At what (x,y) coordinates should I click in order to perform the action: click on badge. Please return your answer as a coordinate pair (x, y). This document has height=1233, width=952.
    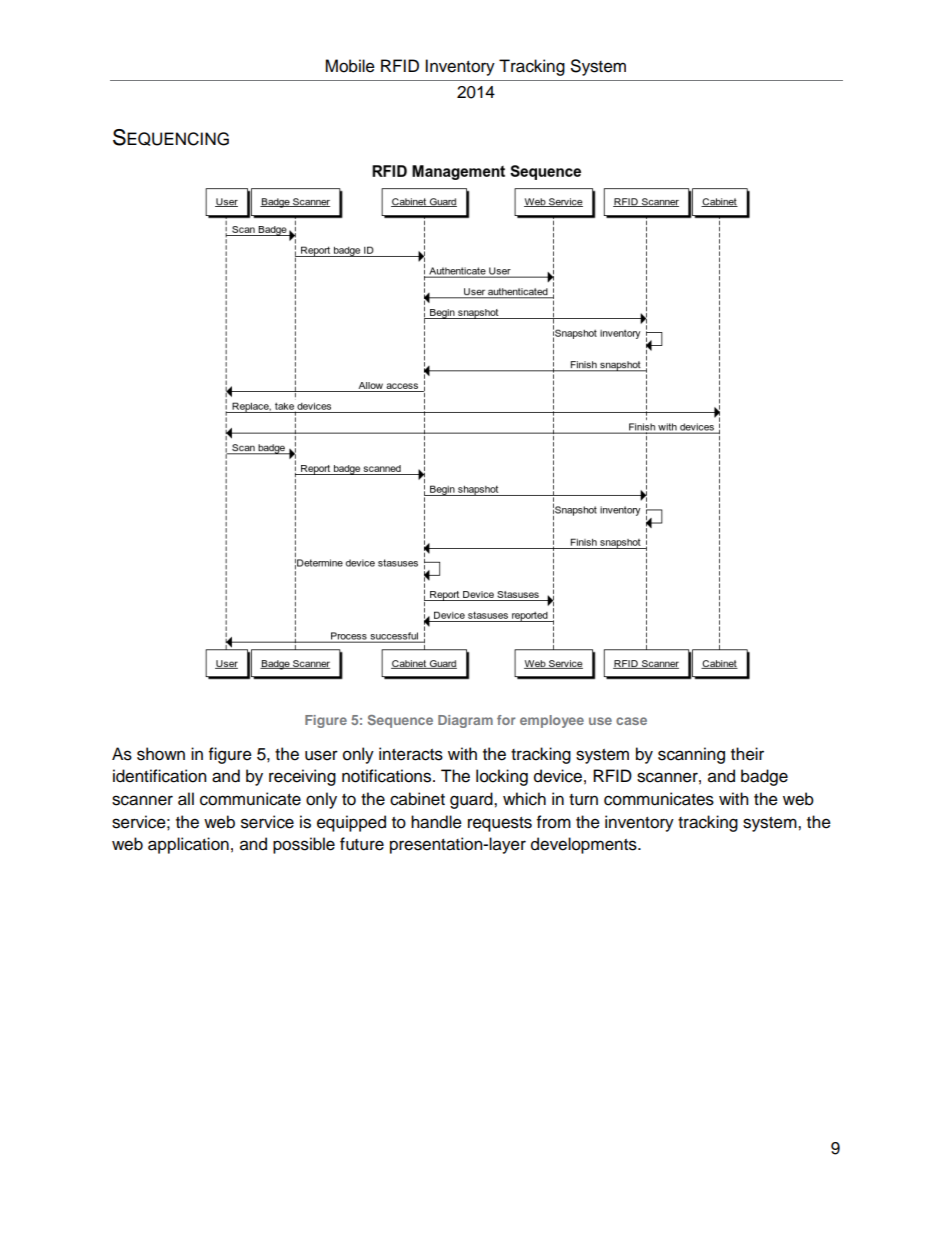
    Looking at the image, I should click on (764, 777).
